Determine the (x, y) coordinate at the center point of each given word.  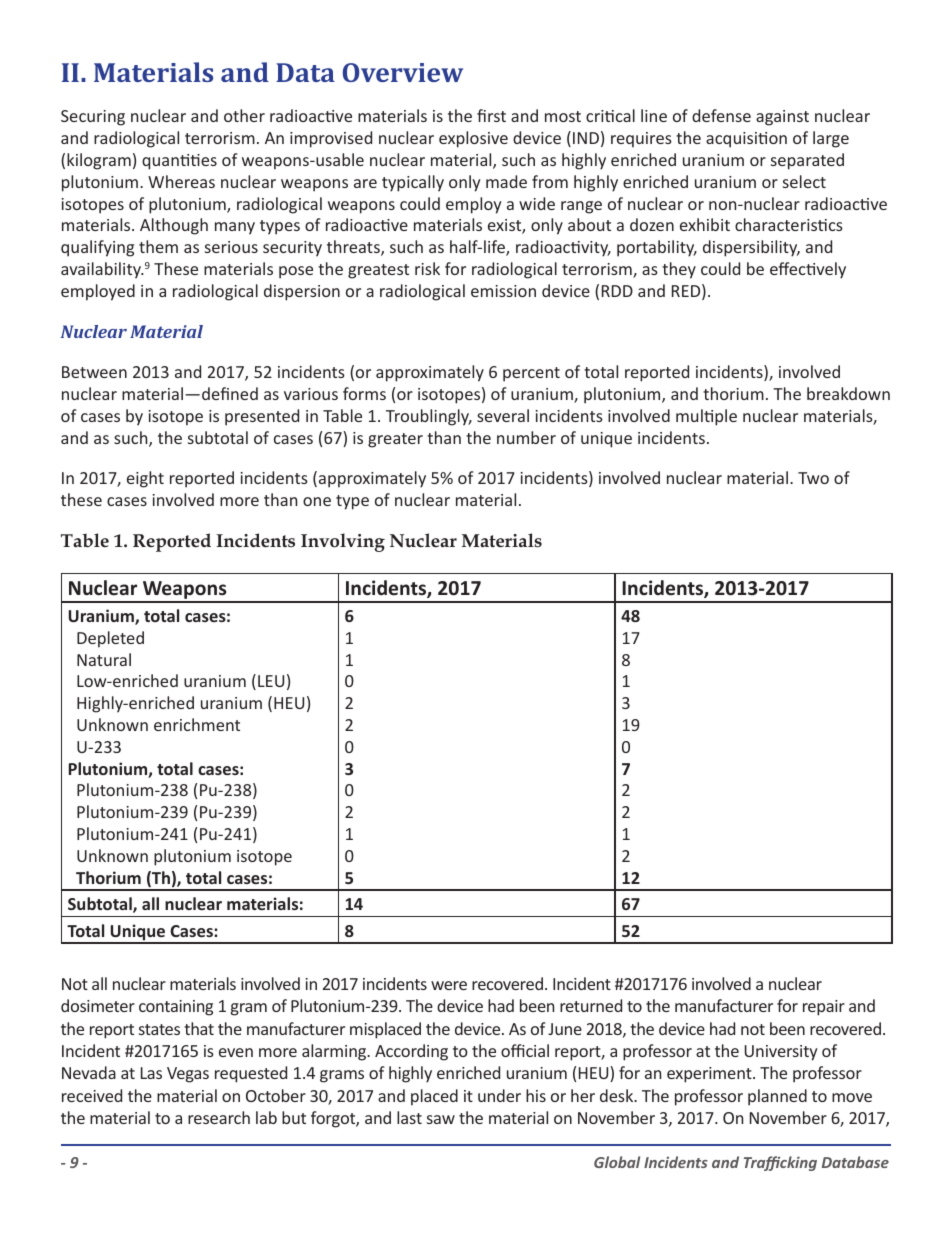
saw (441, 1119)
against (782, 118)
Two (813, 478)
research (219, 1117)
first (491, 115)
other (244, 115)
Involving (343, 542)
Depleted (110, 639)
